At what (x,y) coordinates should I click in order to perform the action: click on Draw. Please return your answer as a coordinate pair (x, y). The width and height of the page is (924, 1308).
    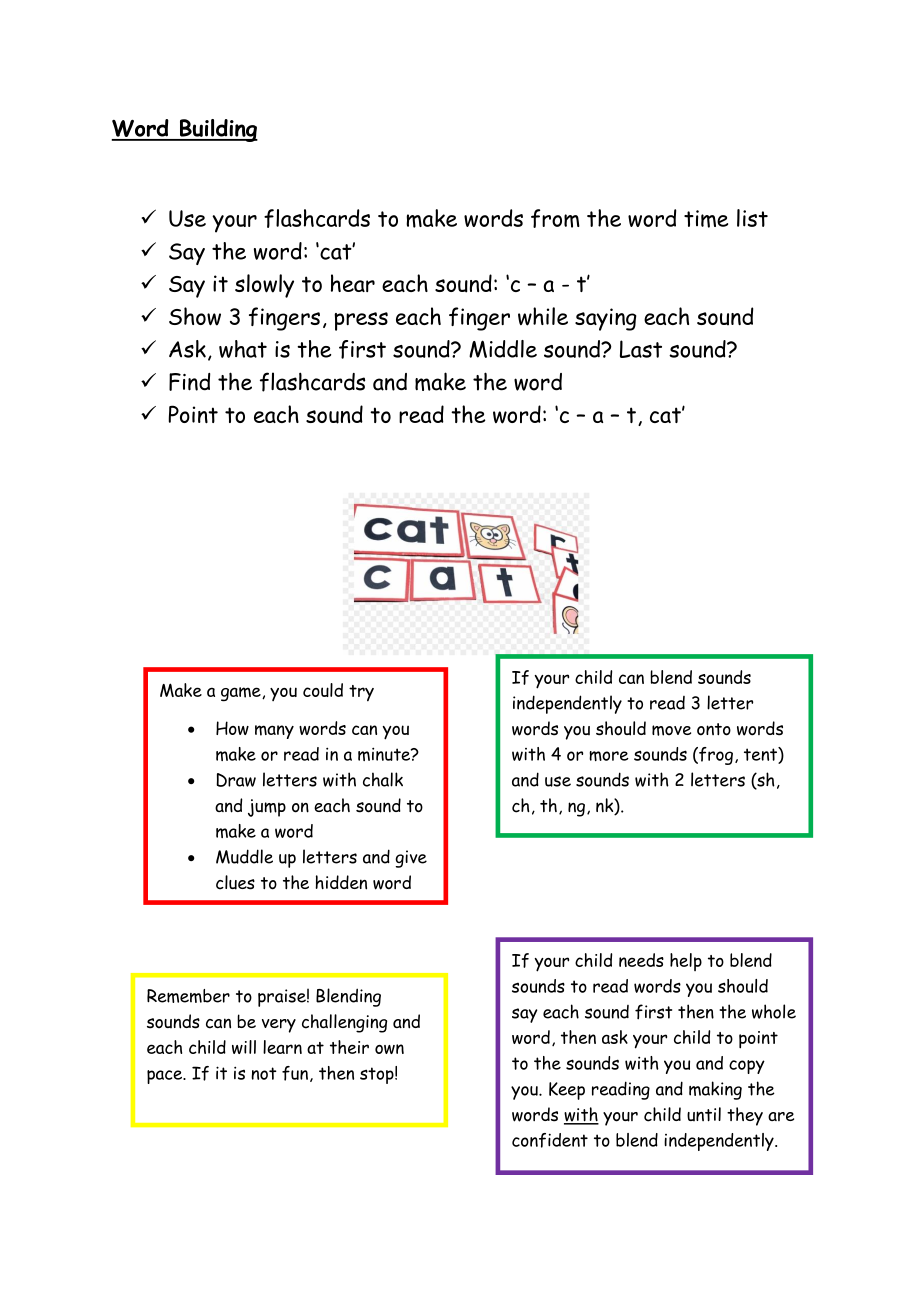
    Looking at the image, I should click on (236, 780).
